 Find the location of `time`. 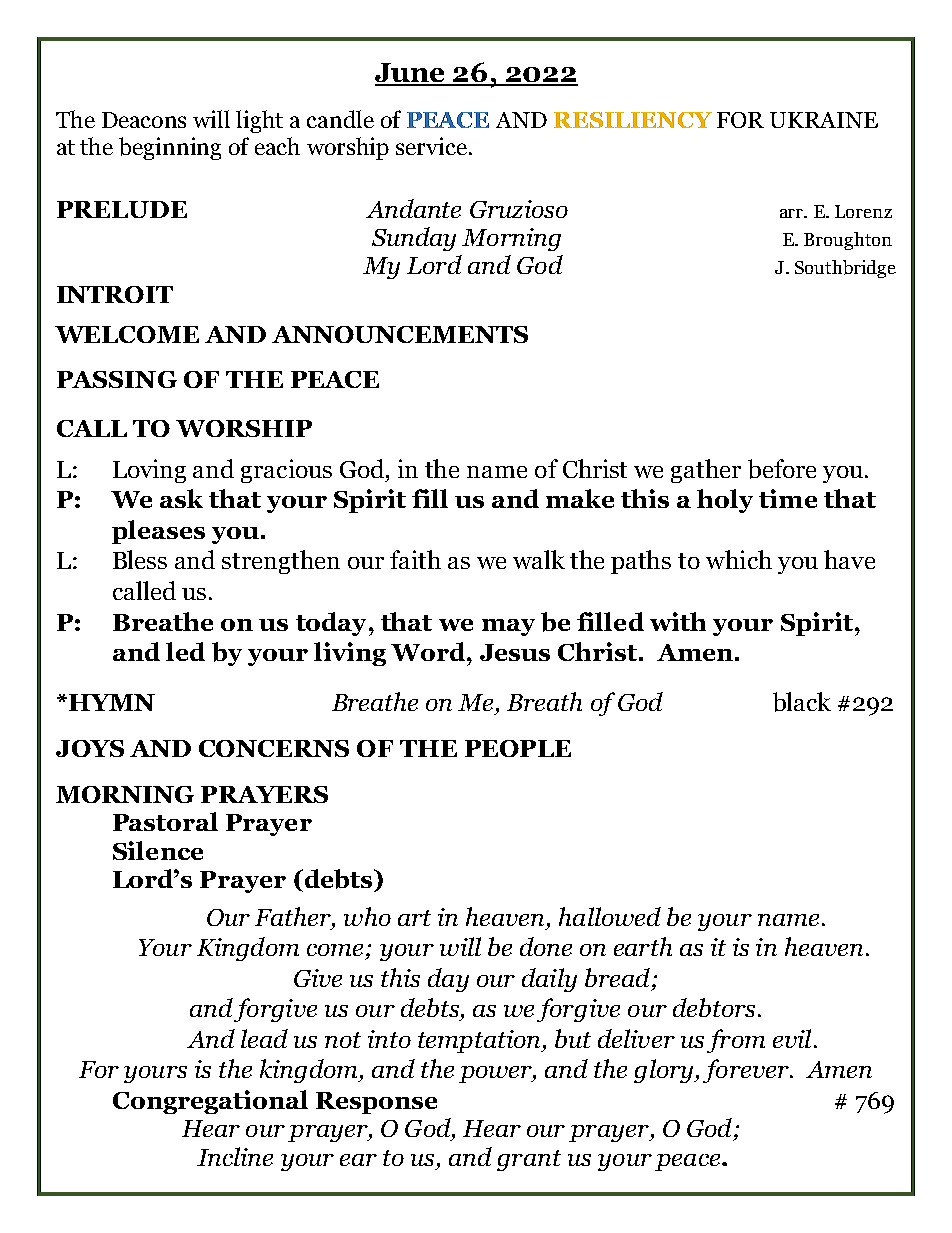

time is located at coordinates (788, 498).
